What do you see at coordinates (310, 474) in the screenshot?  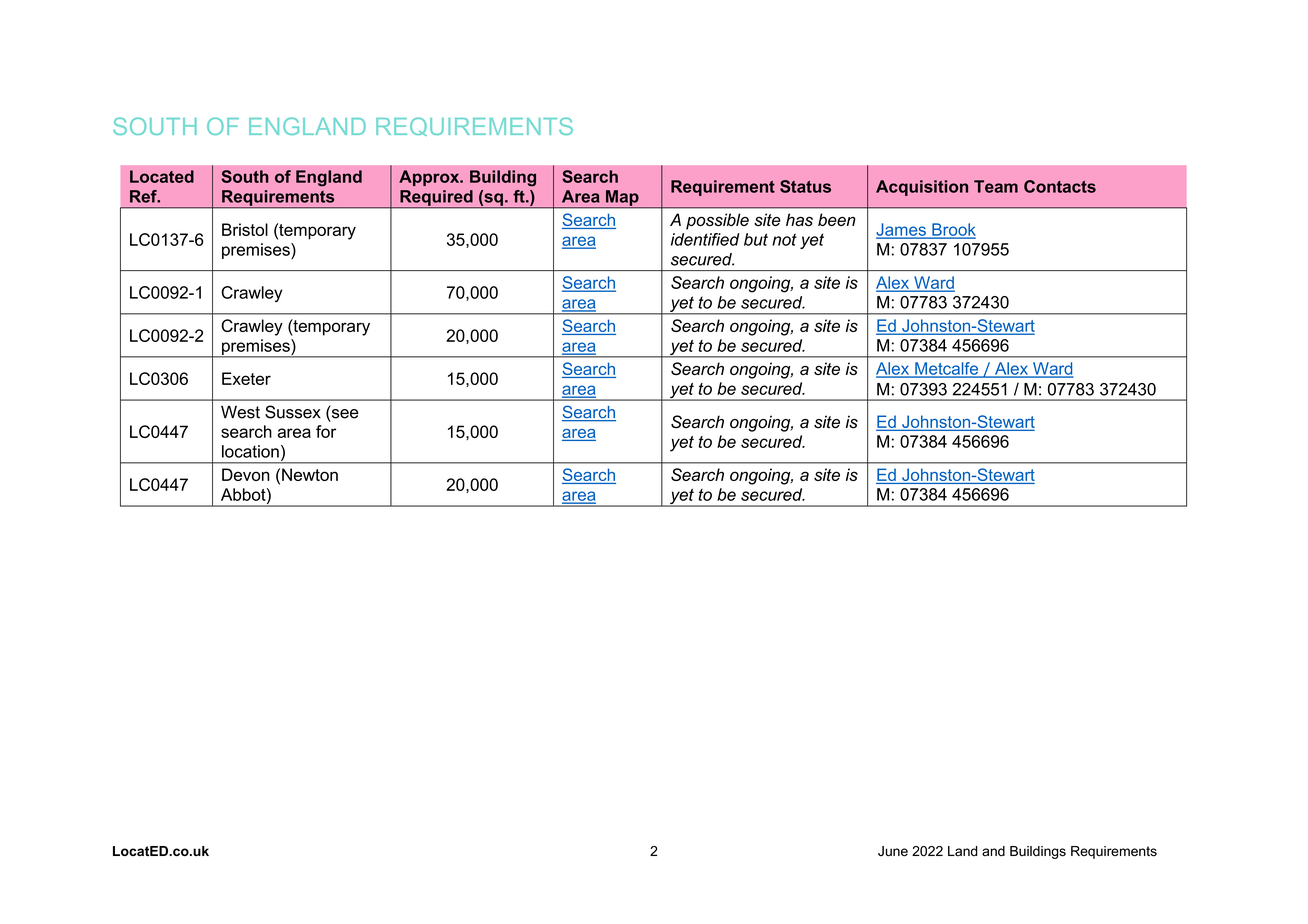 I see `Newton` at bounding box center [310, 474].
